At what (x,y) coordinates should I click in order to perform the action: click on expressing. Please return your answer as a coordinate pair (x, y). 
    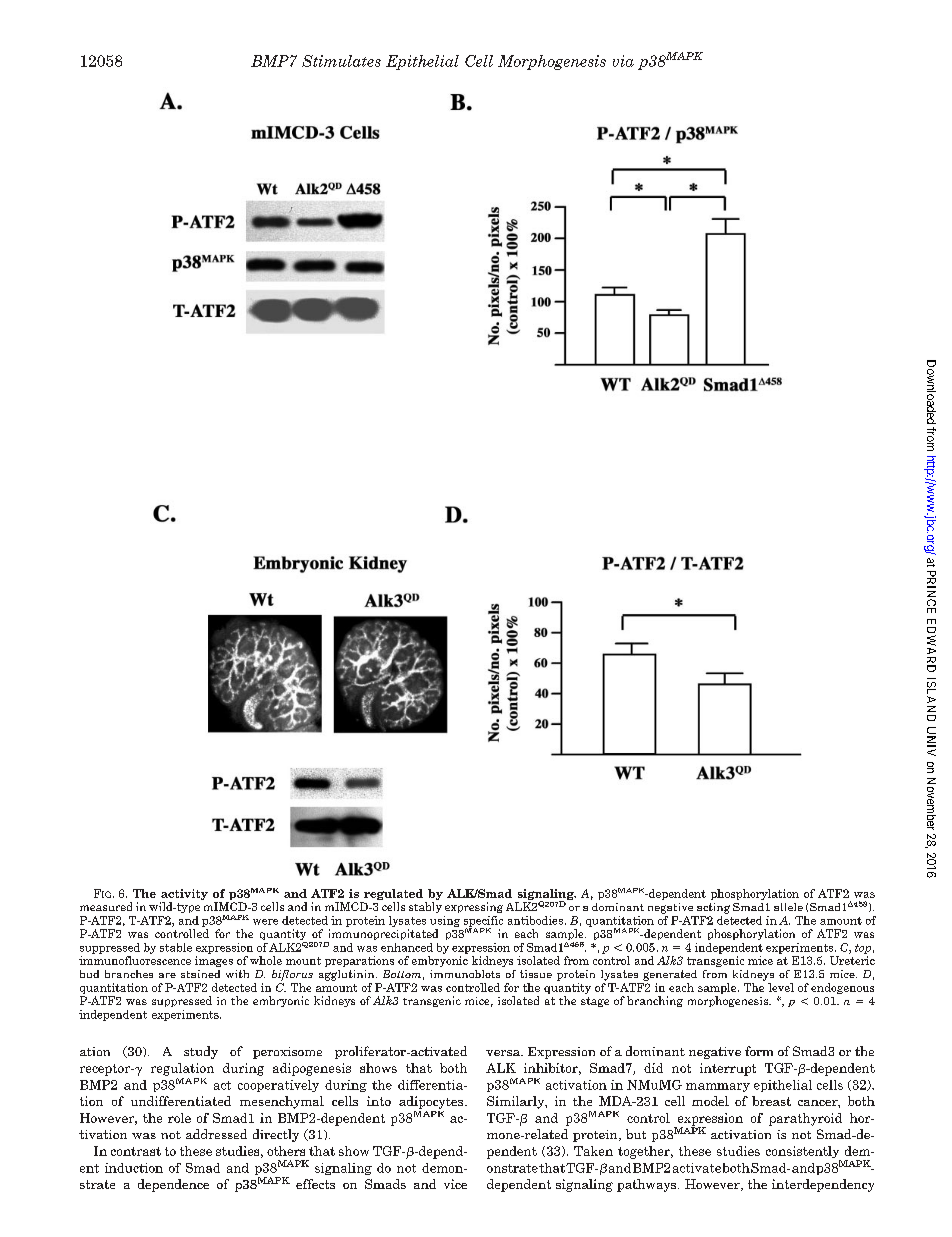
    Looking at the image, I should click on (474, 907).
